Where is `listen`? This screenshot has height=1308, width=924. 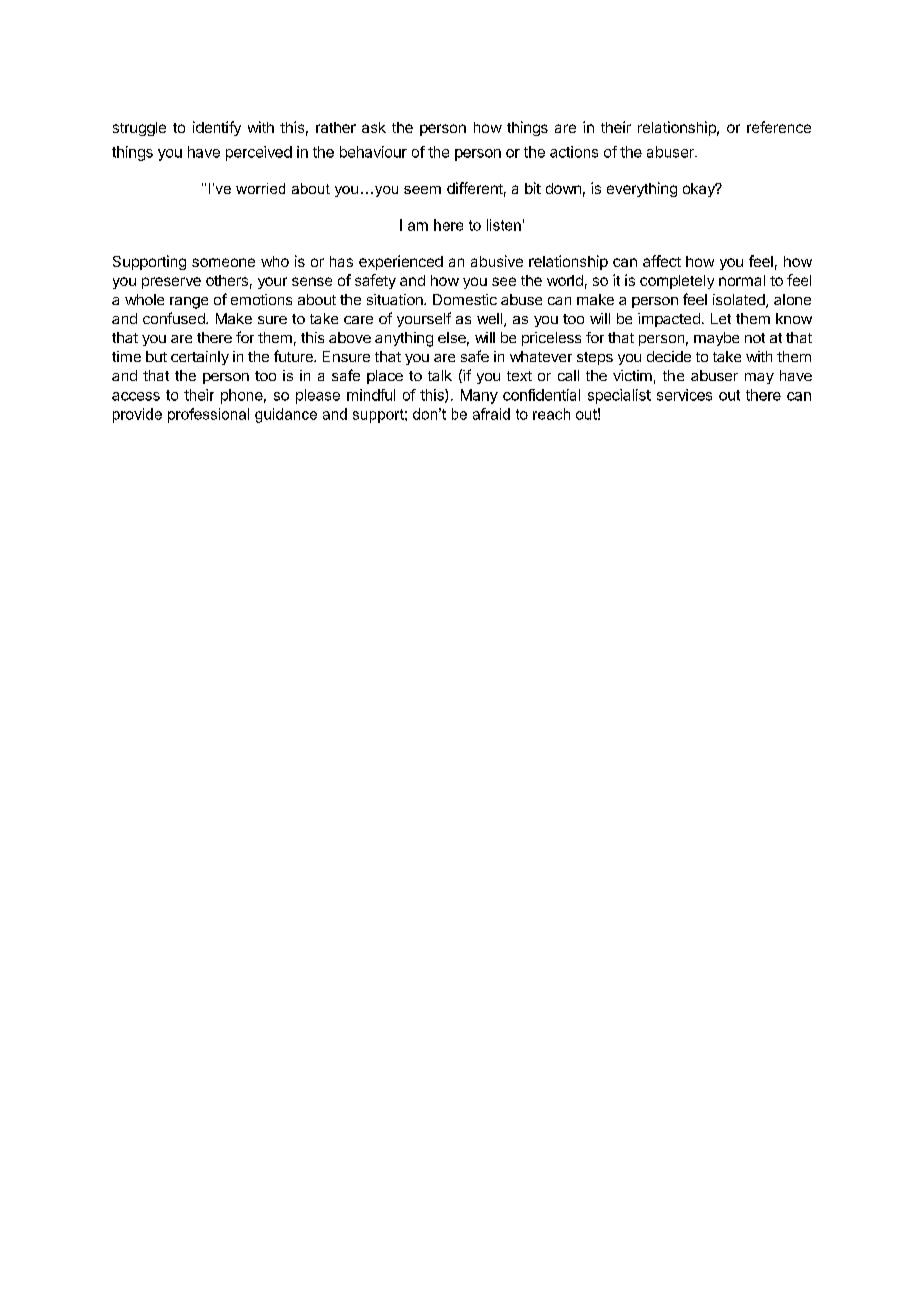 listen is located at coordinates (504, 225).
